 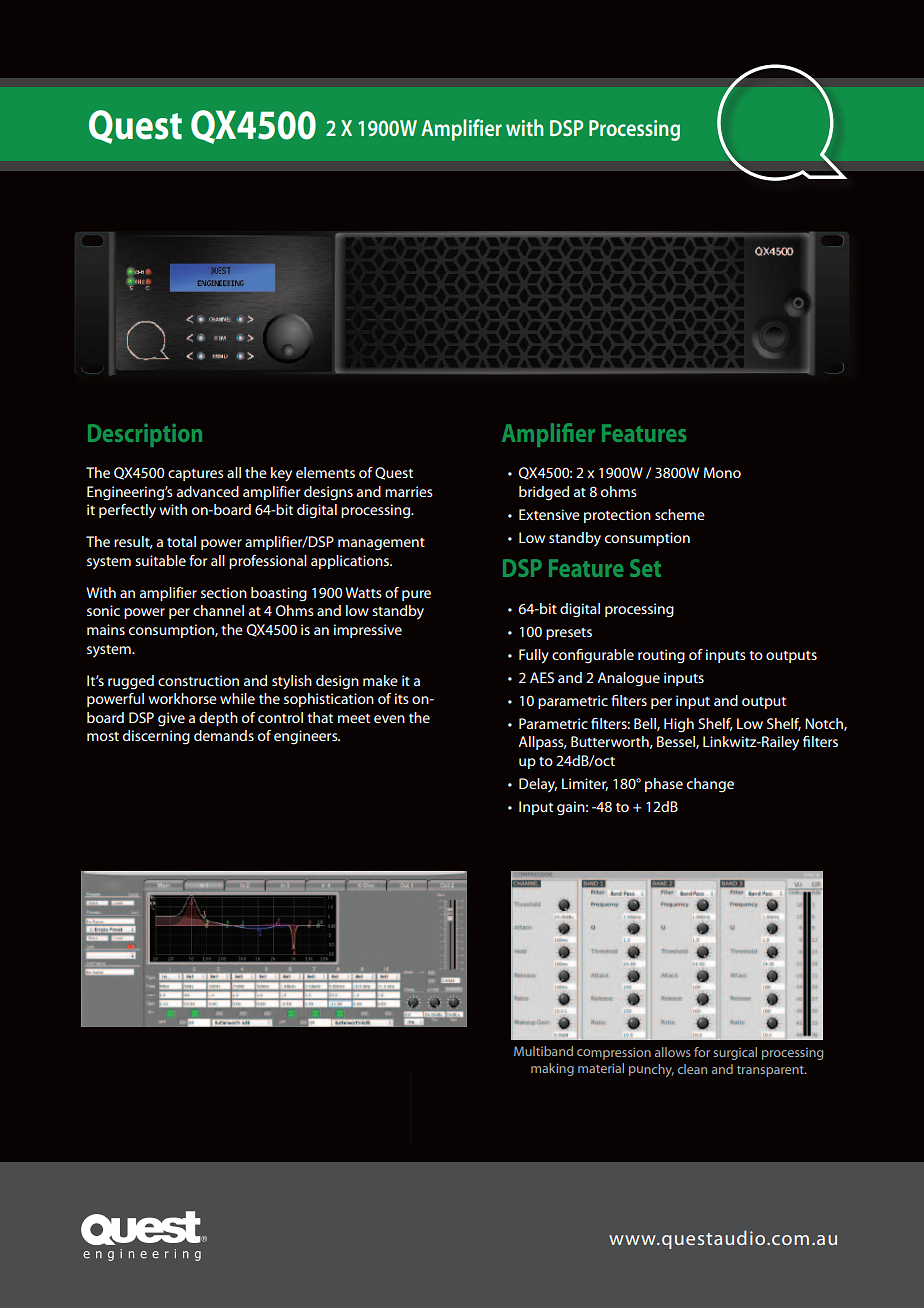 I want to click on discerning, so click(x=156, y=737).
